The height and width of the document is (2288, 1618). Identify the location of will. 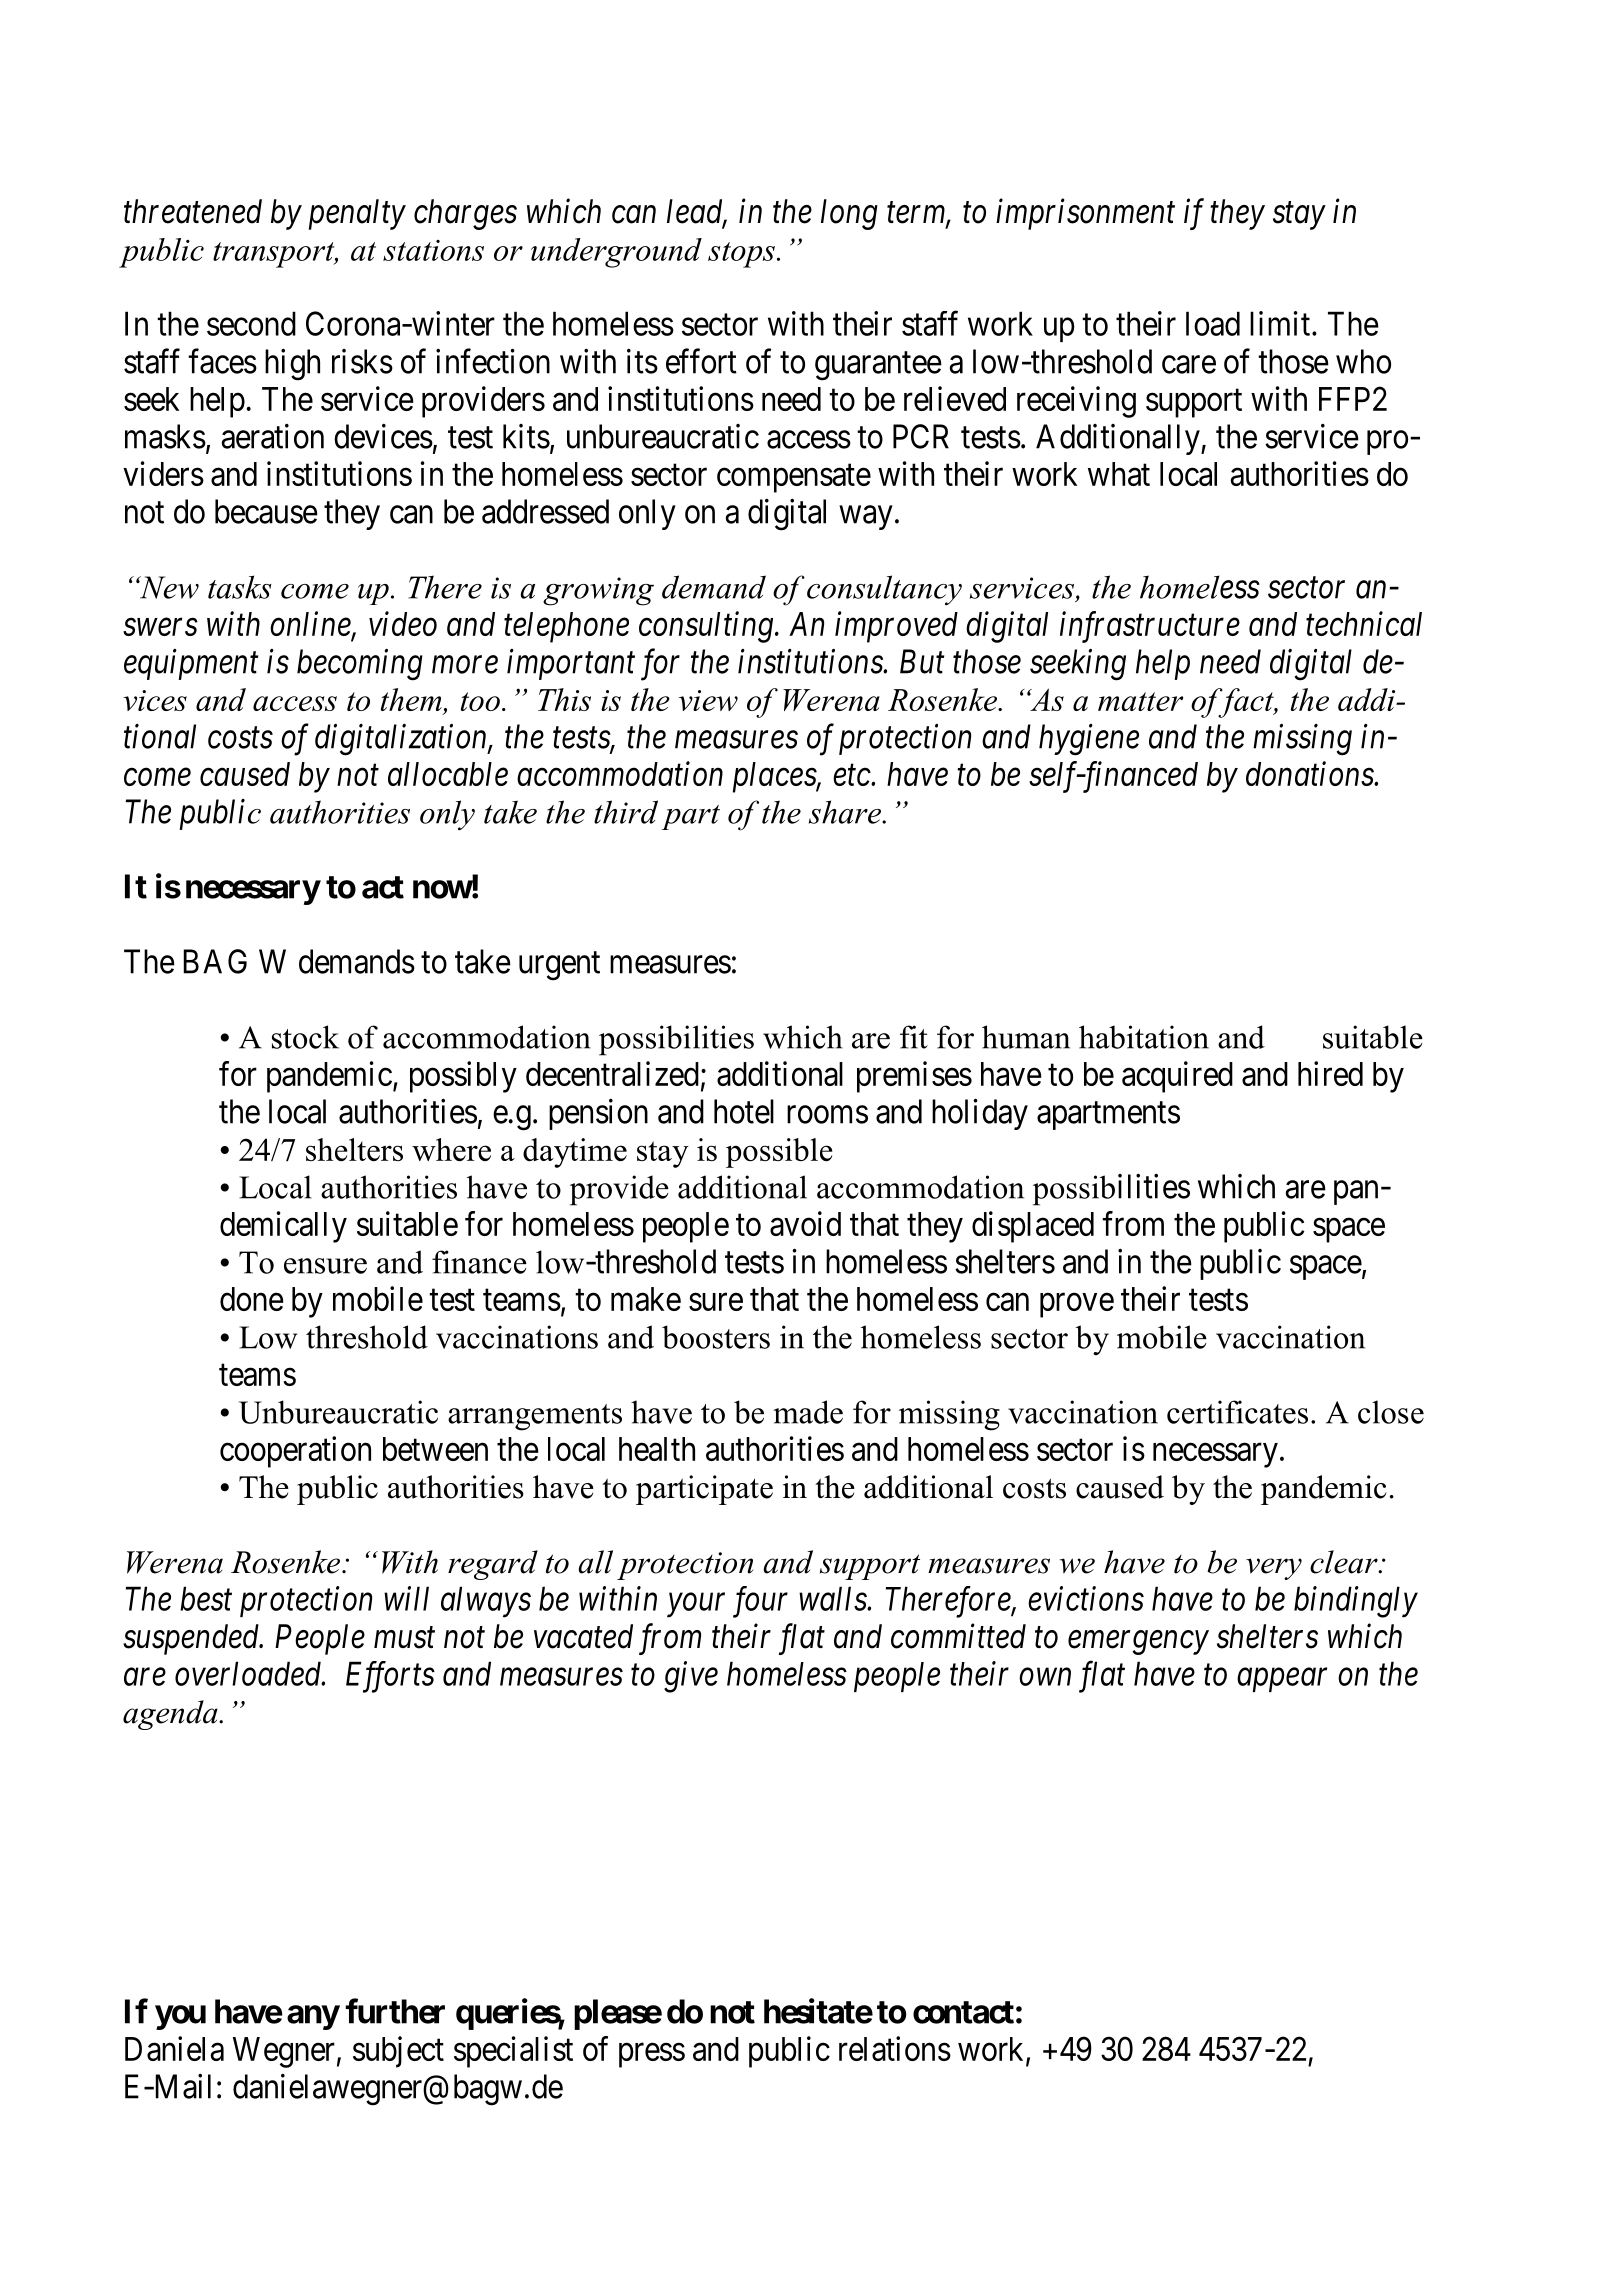
(406, 1598).
